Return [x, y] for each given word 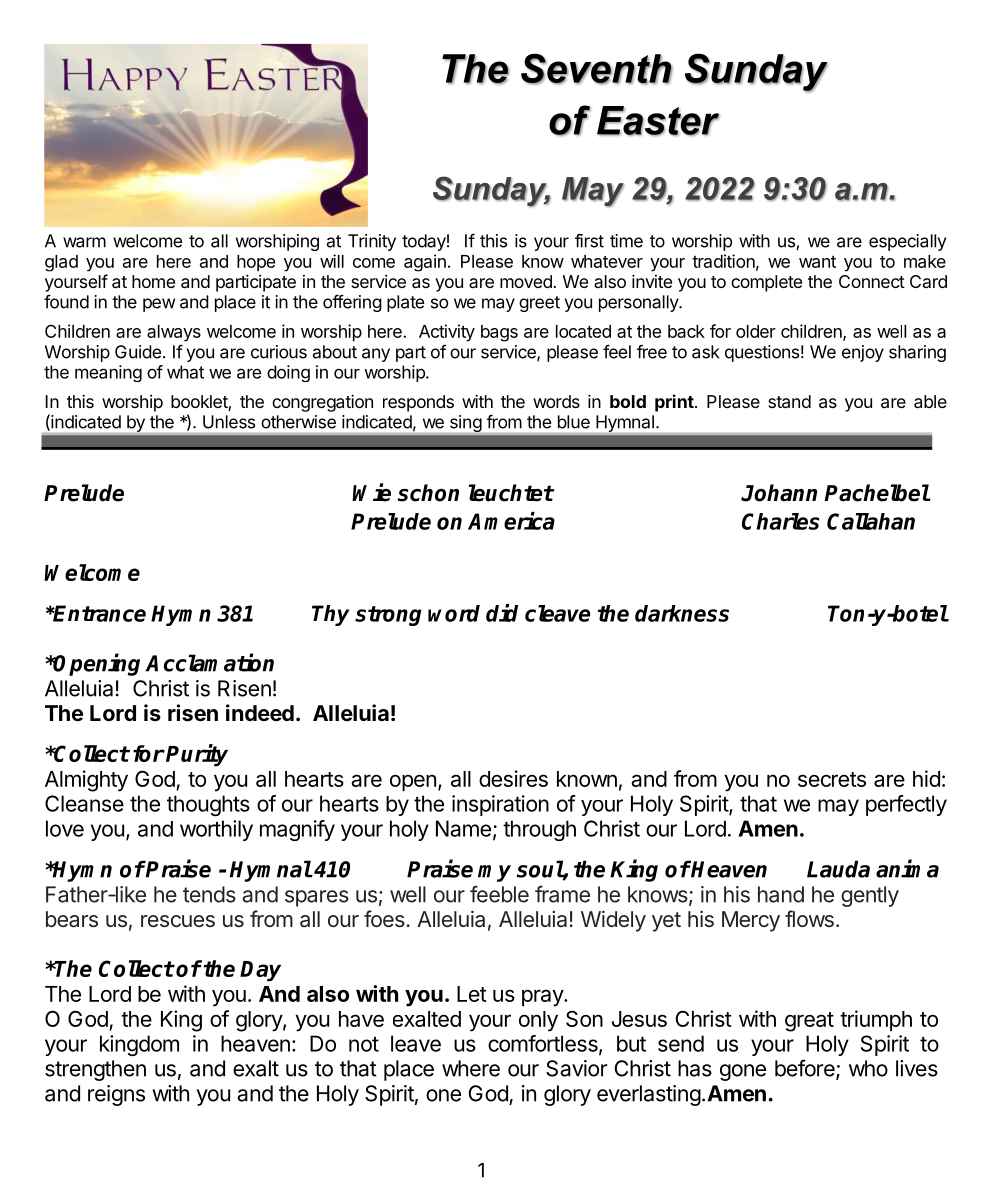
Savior [576, 1068]
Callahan [871, 521]
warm [84, 242]
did [502, 613]
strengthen [95, 1070]
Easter [658, 121]
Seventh [597, 69]
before [806, 1069]
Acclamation [210, 662]
